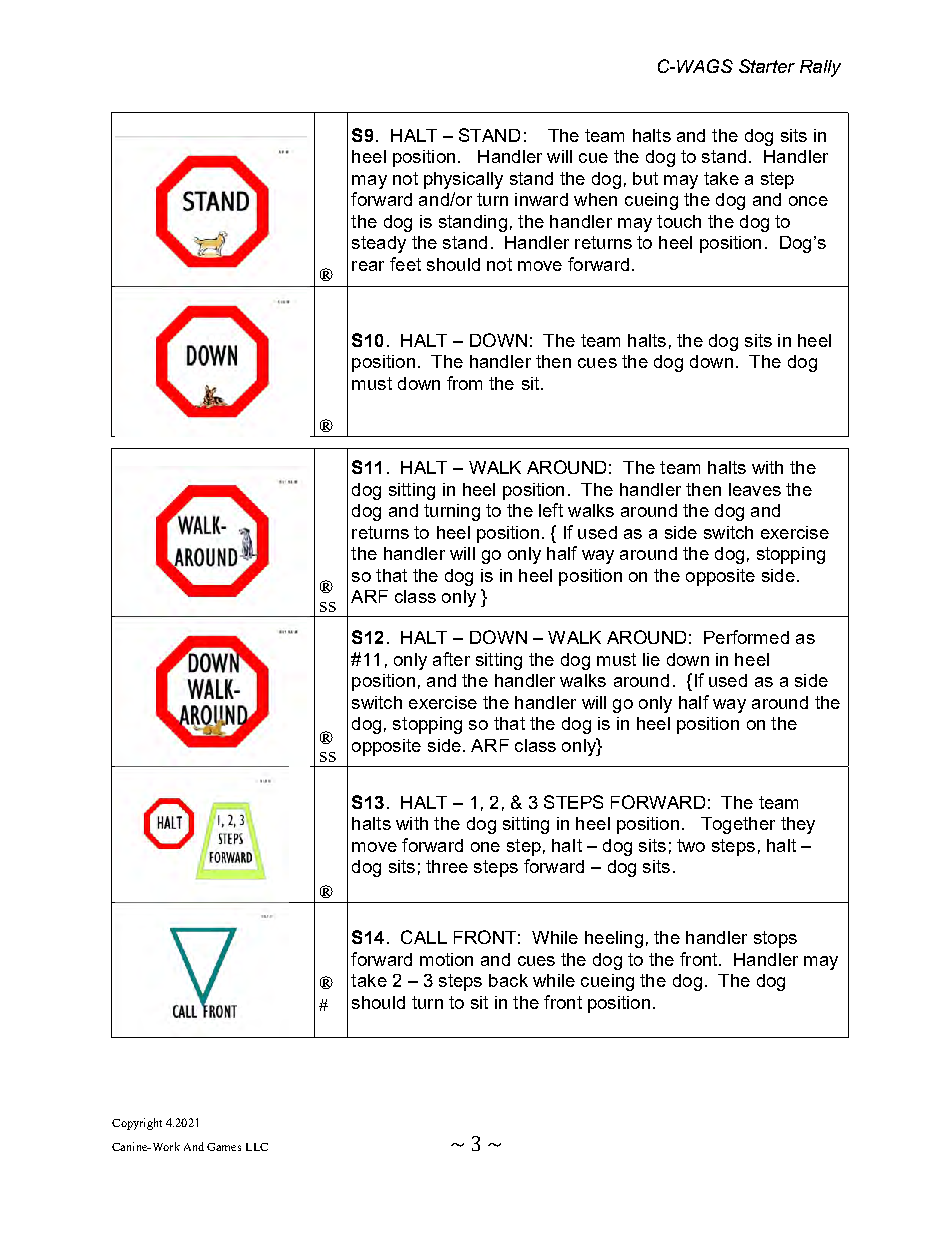 This page has width=952, height=1233. Describe the element at coordinates (379, 244) in the page. I see `steady` at that location.
